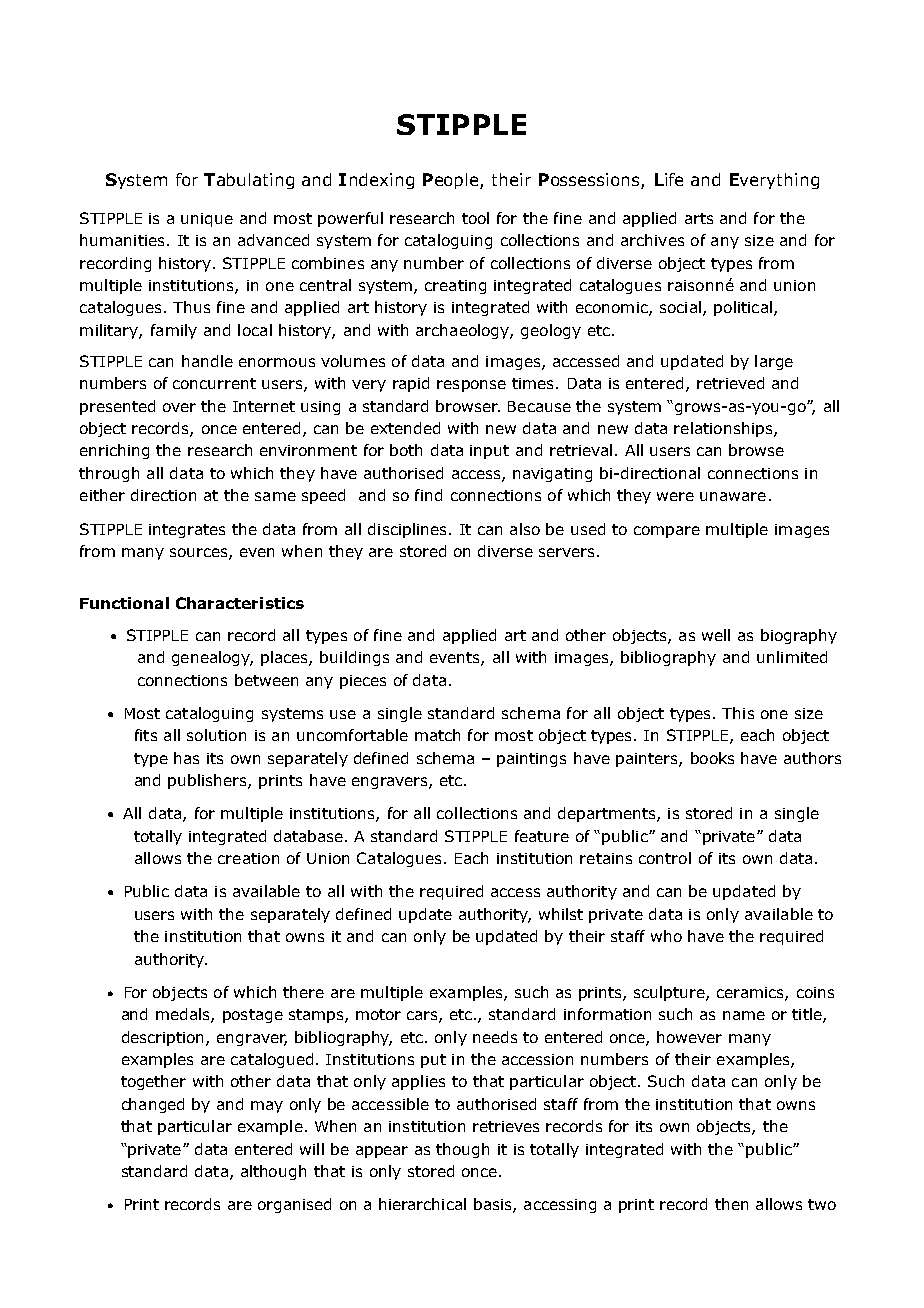 Image resolution: width=924 pixels, height=1308 pixels. What do you see at coordinates (744, 1015) in the screenshot?
I see `name` at bounding box center [744, 1015].
